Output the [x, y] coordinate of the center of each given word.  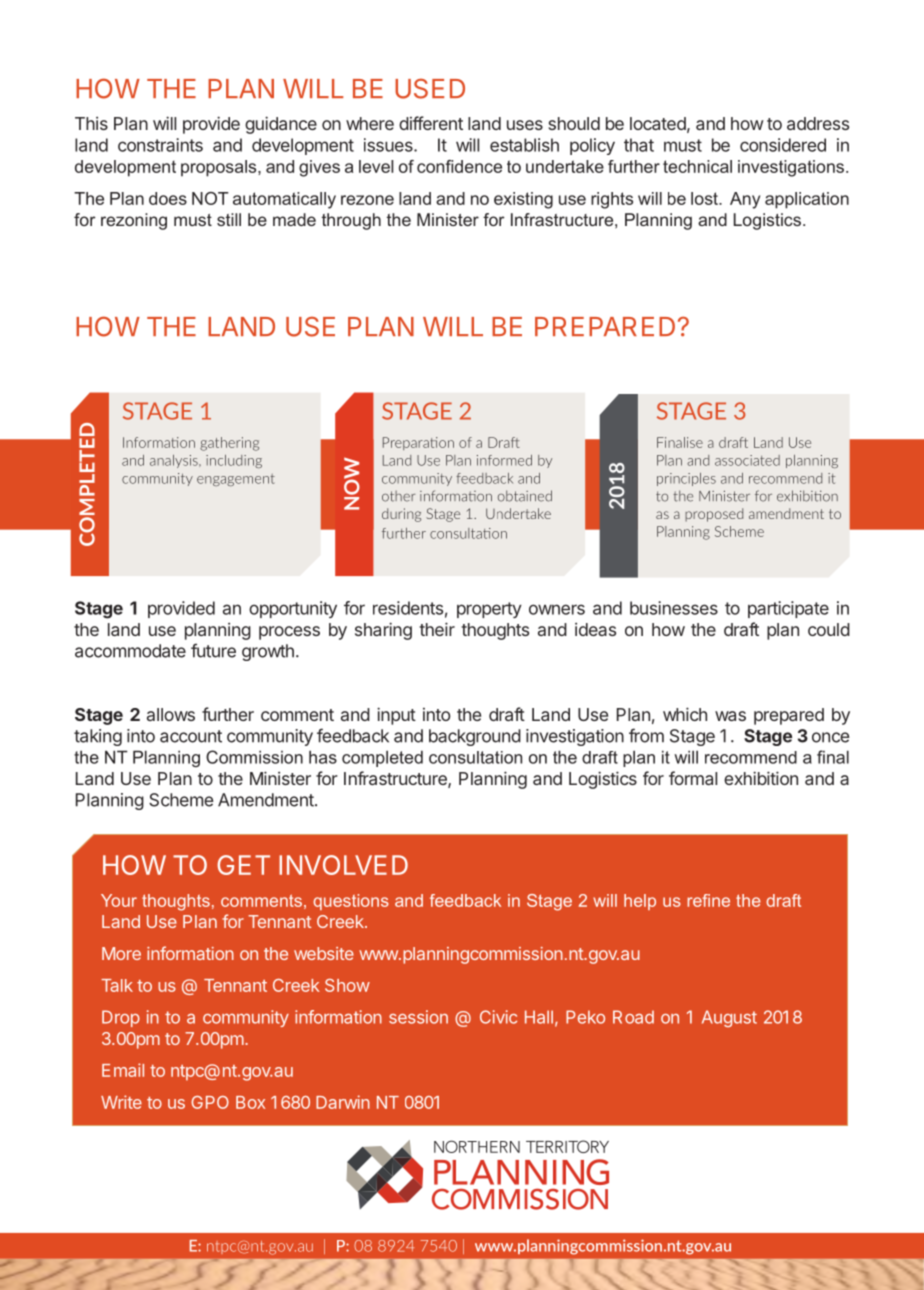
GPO [210, 1102]
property [489, 610]
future [213, 650]
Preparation [418, 443]
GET [243, 865]
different [431, 123]
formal [693, 778]
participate [788, 609]
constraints [160, 145]
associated [747, 460]
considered [783, 145]
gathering [229, 444]
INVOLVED [343, 865]
